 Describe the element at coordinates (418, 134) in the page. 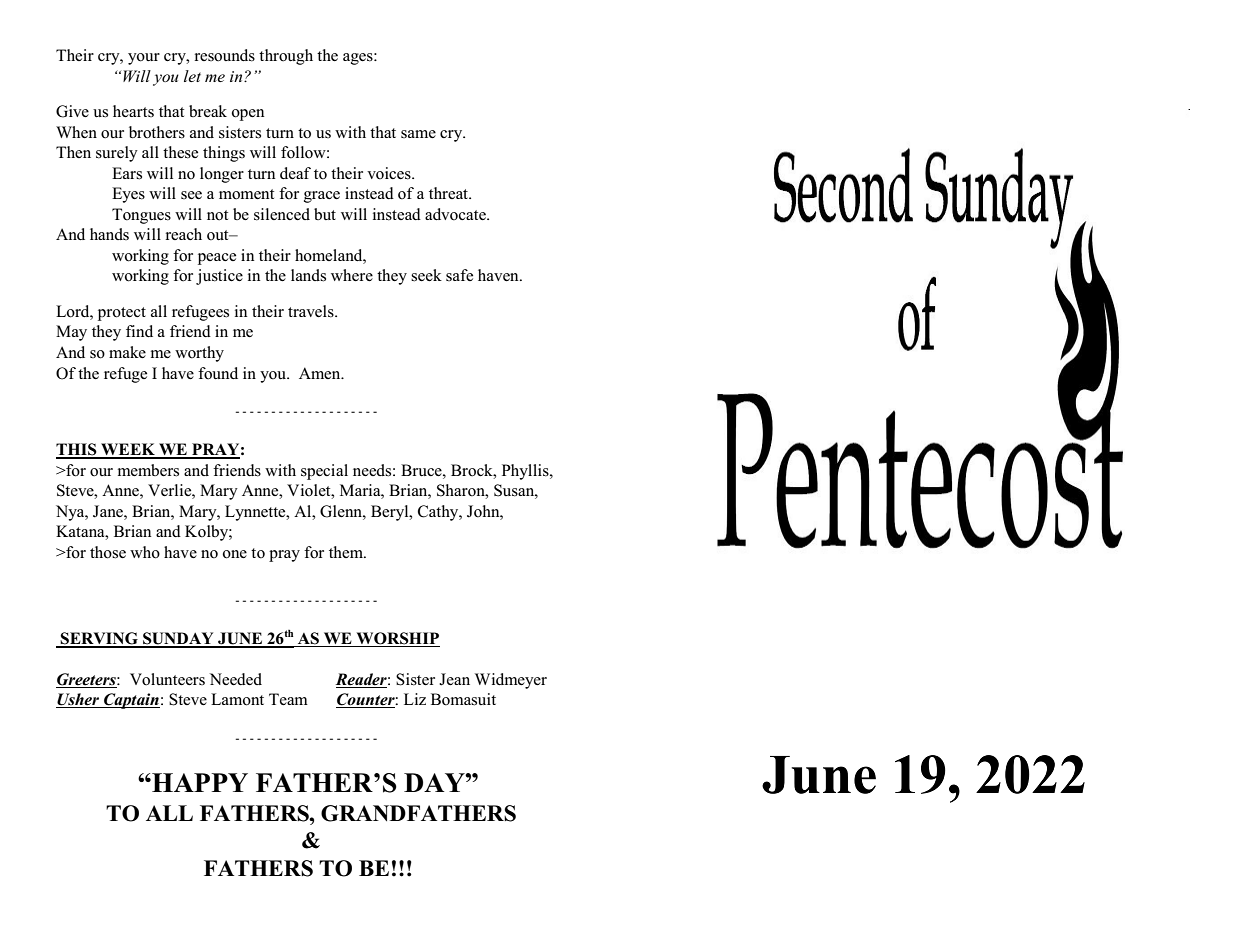

I see `same` at that location.
